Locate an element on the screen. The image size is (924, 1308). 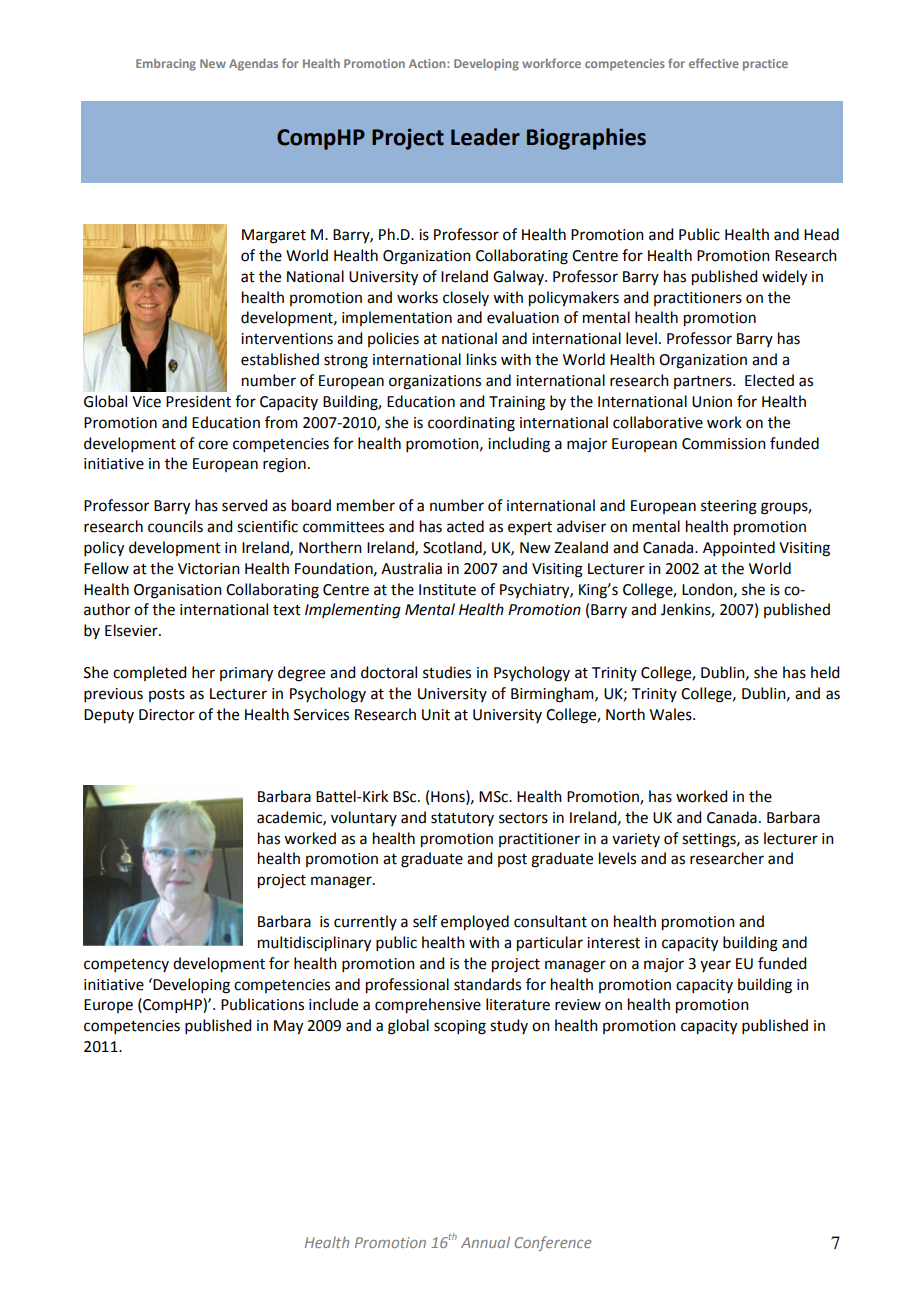
Commission is located at coordinates (724, 444).
